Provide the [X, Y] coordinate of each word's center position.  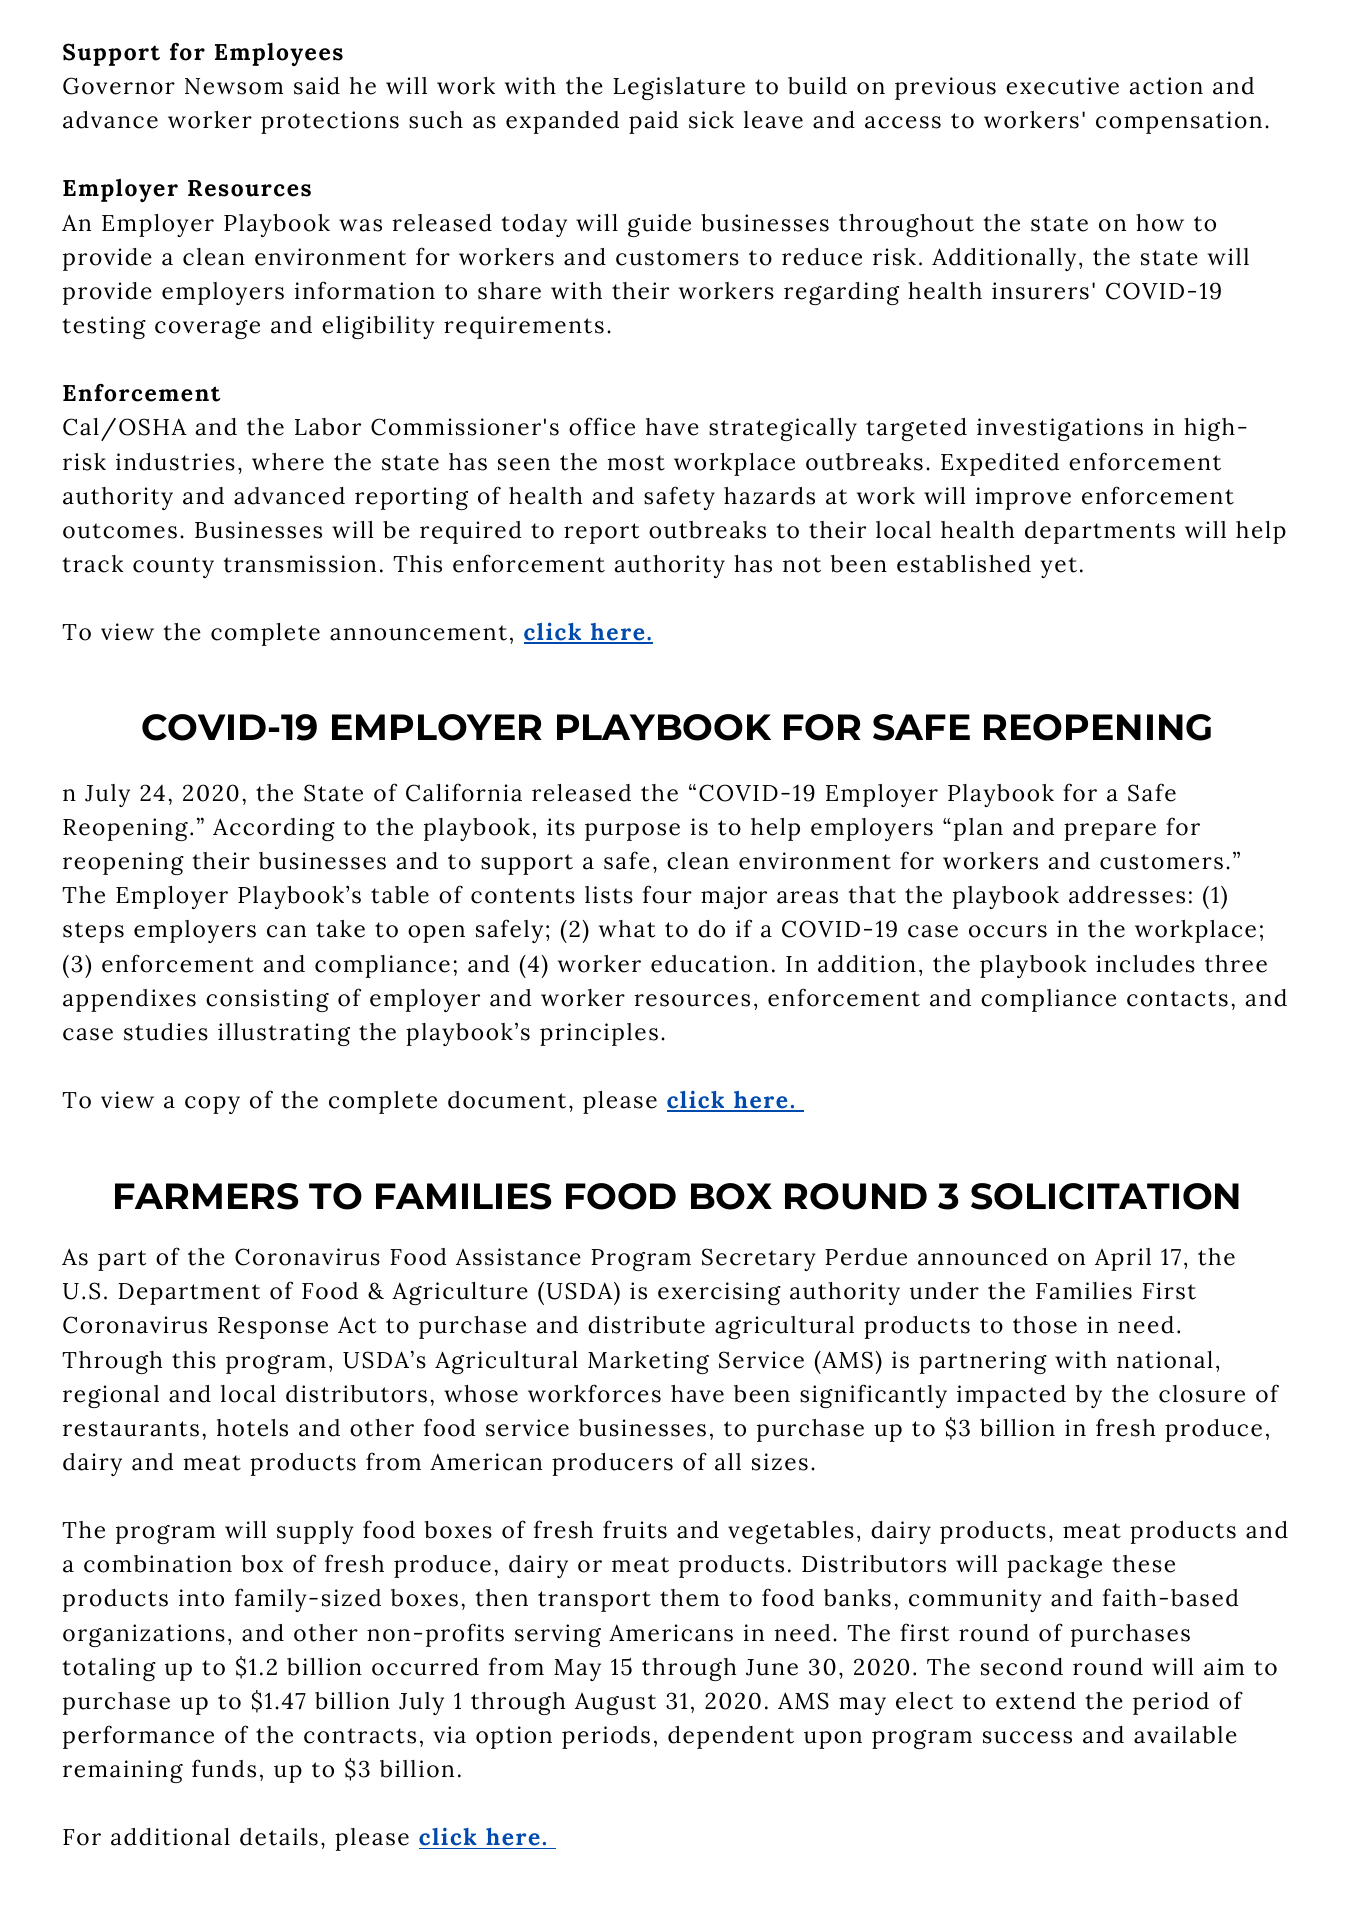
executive [1062, 86]
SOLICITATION [1105, 1196]
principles [599, 1034]
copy [212, 1105]
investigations [1060, 429]
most [636, 463]
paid [653, 122]
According [274, 829]
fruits [635, 1529]
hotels [252, 1428]
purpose [632, 832]
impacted [1011, 1396]
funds [224, 1768]
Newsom [234, 86]
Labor [328, 427]
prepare [1110, 832]
